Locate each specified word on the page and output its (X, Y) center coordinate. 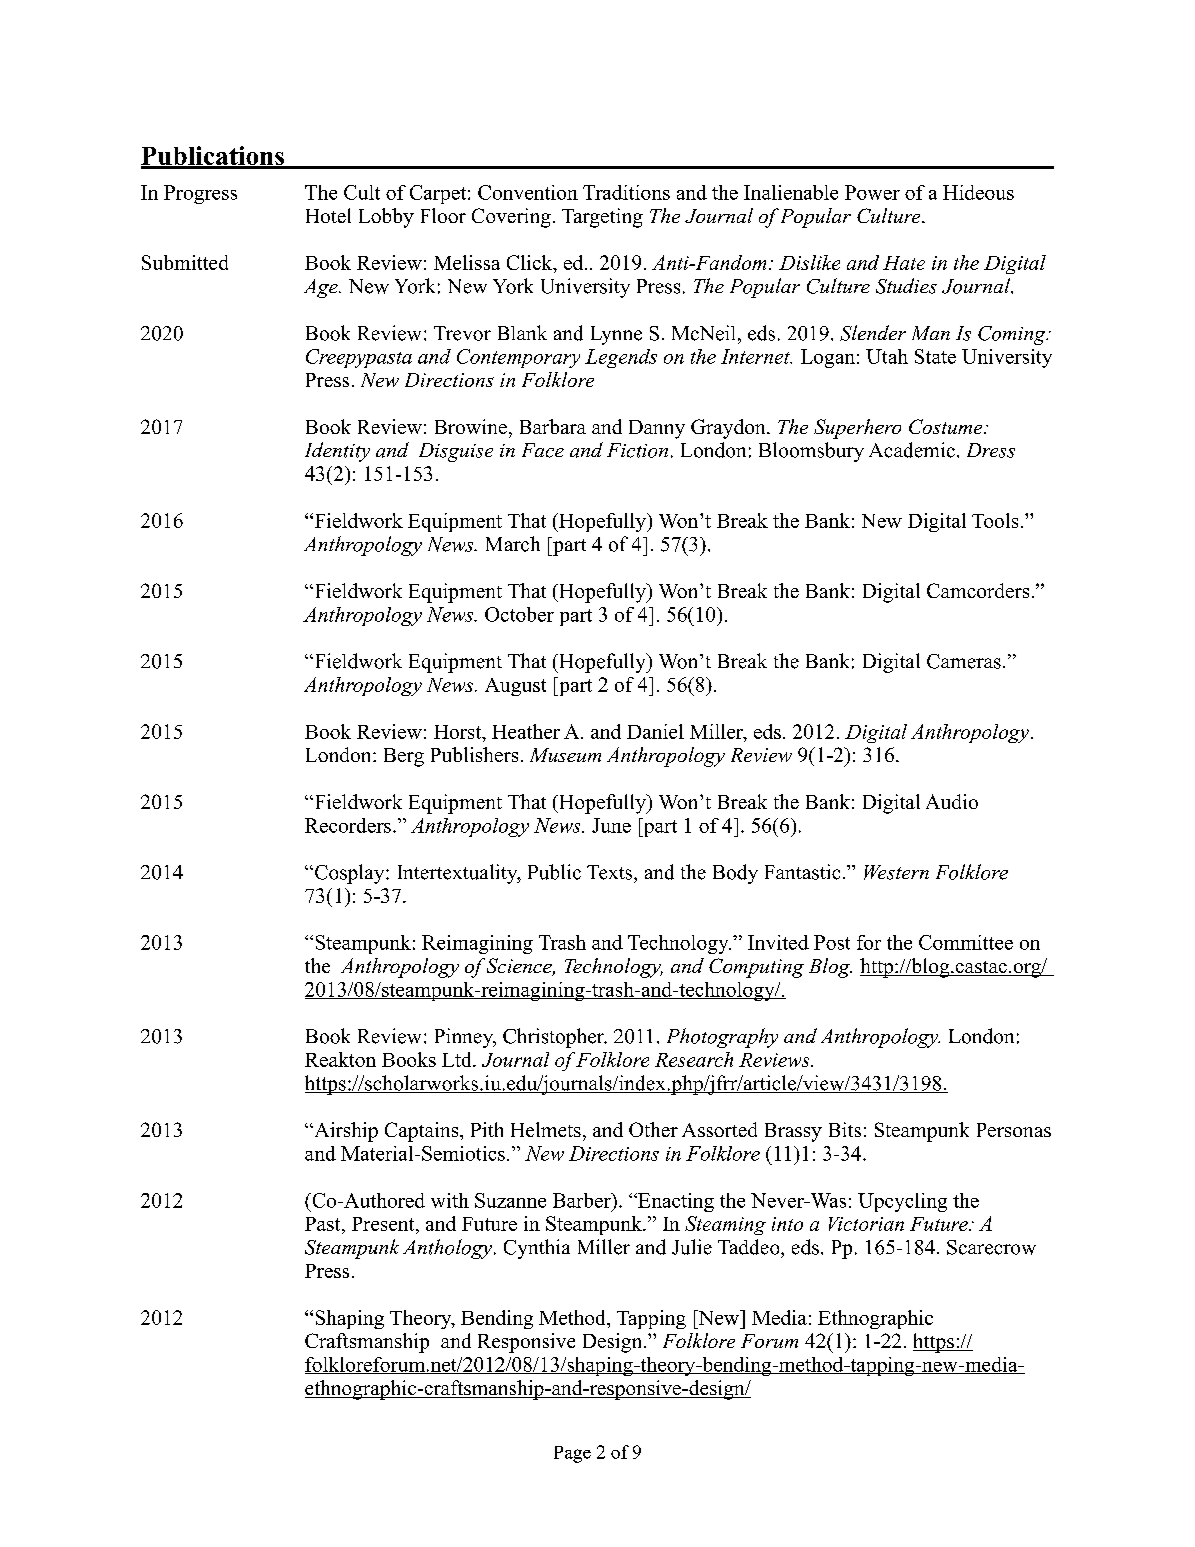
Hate (904, 263)
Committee (966, 942)
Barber (583, 1200)
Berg (404, 757)
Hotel (328, 215)
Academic (912, 450)
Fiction (637, 450)
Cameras (964, 661)
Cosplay (349, 874)
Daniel (655, 731)
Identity (337, 452)
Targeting (602, 218)
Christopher (554, 1038)
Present (384, 1225)
